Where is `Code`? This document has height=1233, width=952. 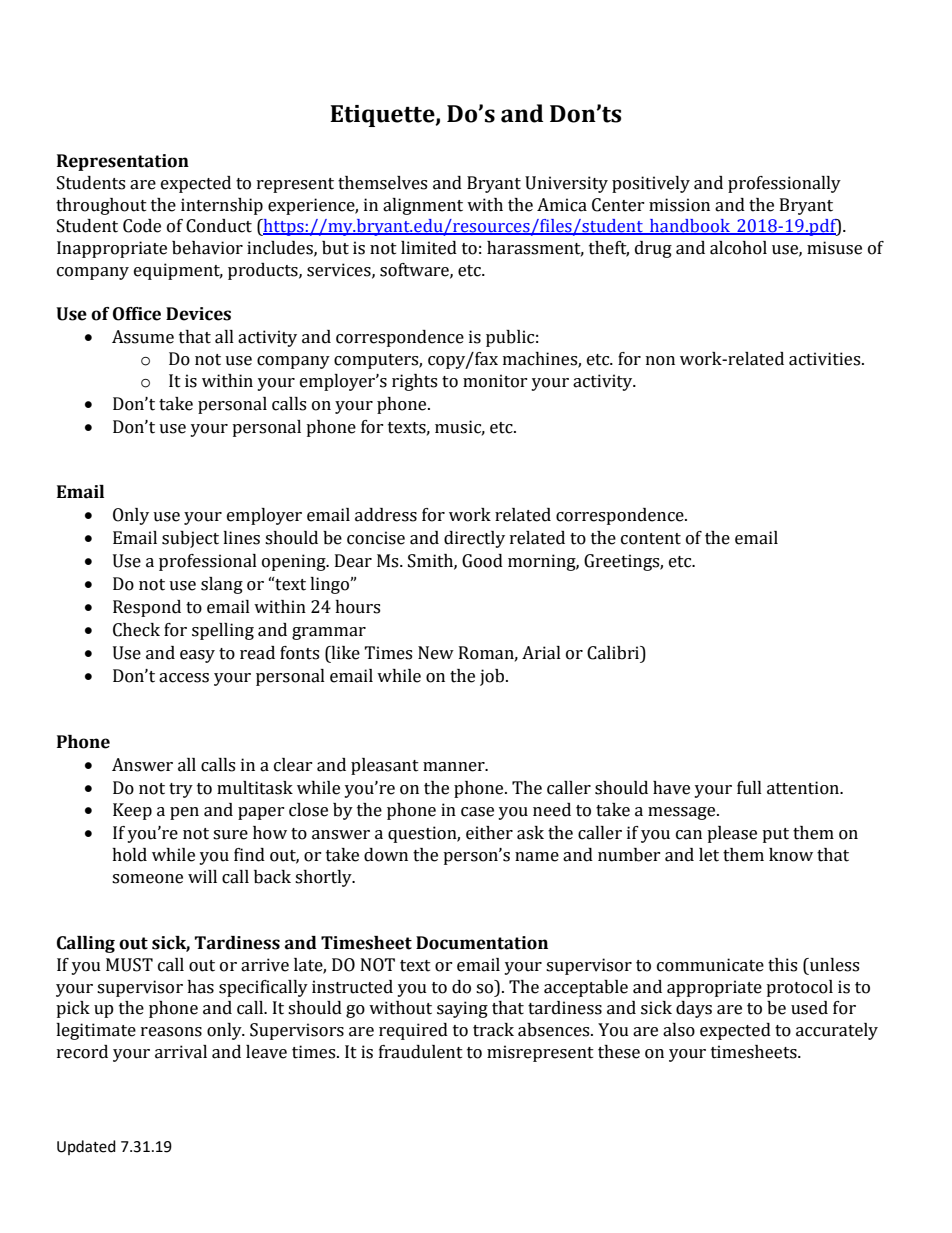 Code is located at coordinates (142, 226).
